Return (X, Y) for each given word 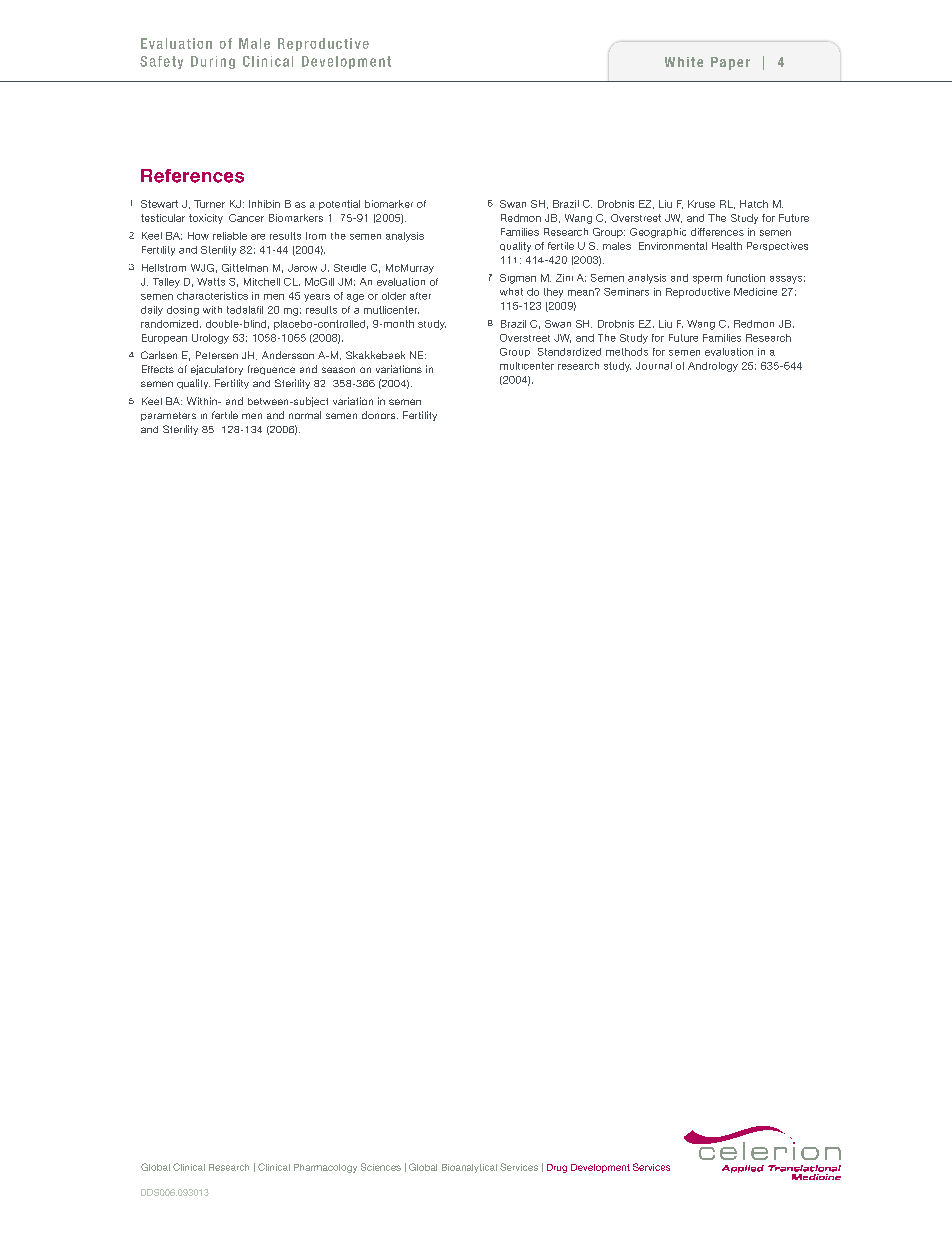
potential (339, 205)
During (213, 62)
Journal (654, 366)
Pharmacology (325, 1168)
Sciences (381, 1167)
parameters (168, 416)
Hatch (754, 204)
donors (380, 415)
